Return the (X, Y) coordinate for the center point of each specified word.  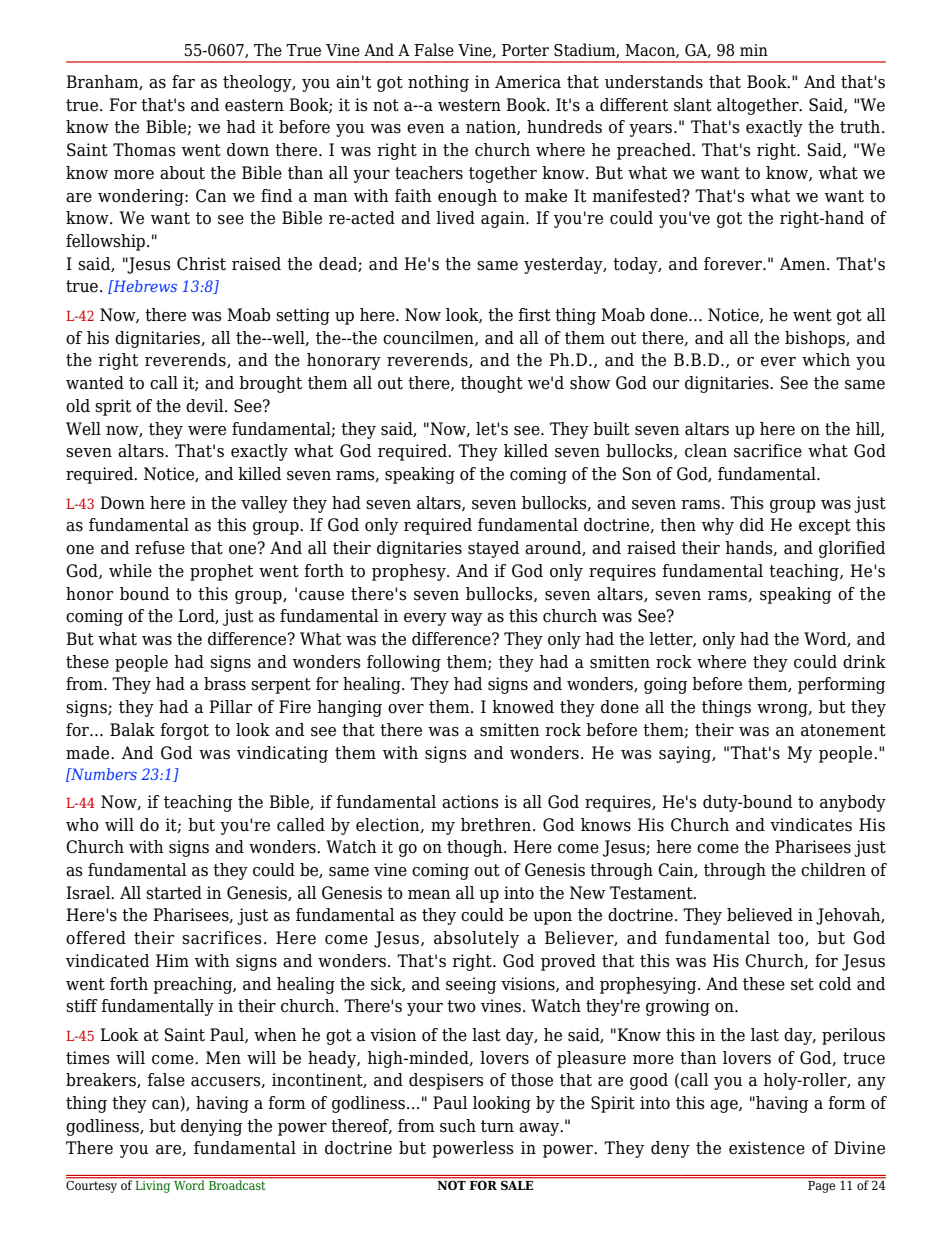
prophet (221, 572)
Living (153, 1185)
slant (693, 105)
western (469, 105)
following (404, 663)
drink (864, 662)
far (183, 82)
